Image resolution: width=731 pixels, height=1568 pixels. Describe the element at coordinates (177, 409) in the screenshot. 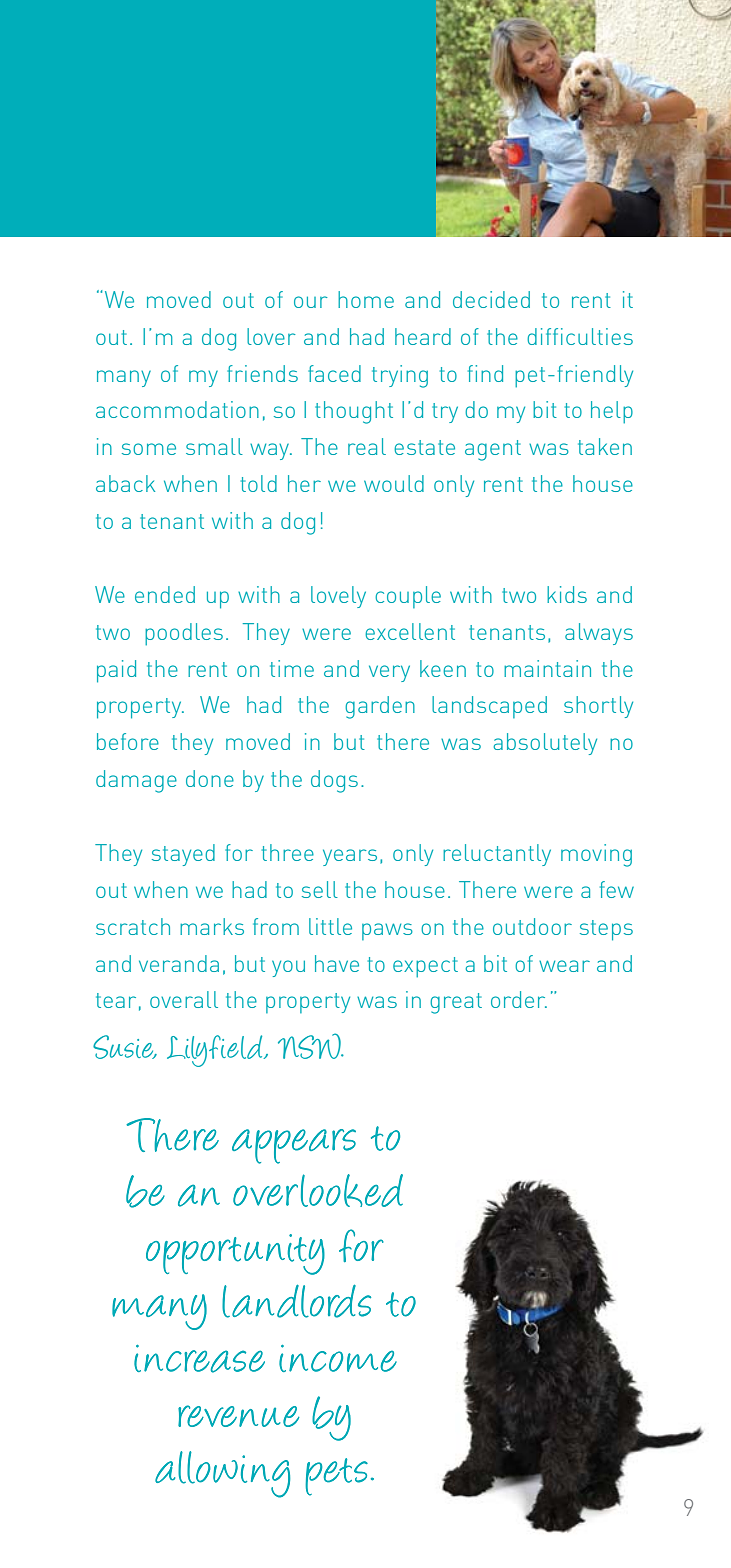

I see `accommodation` at that location.
